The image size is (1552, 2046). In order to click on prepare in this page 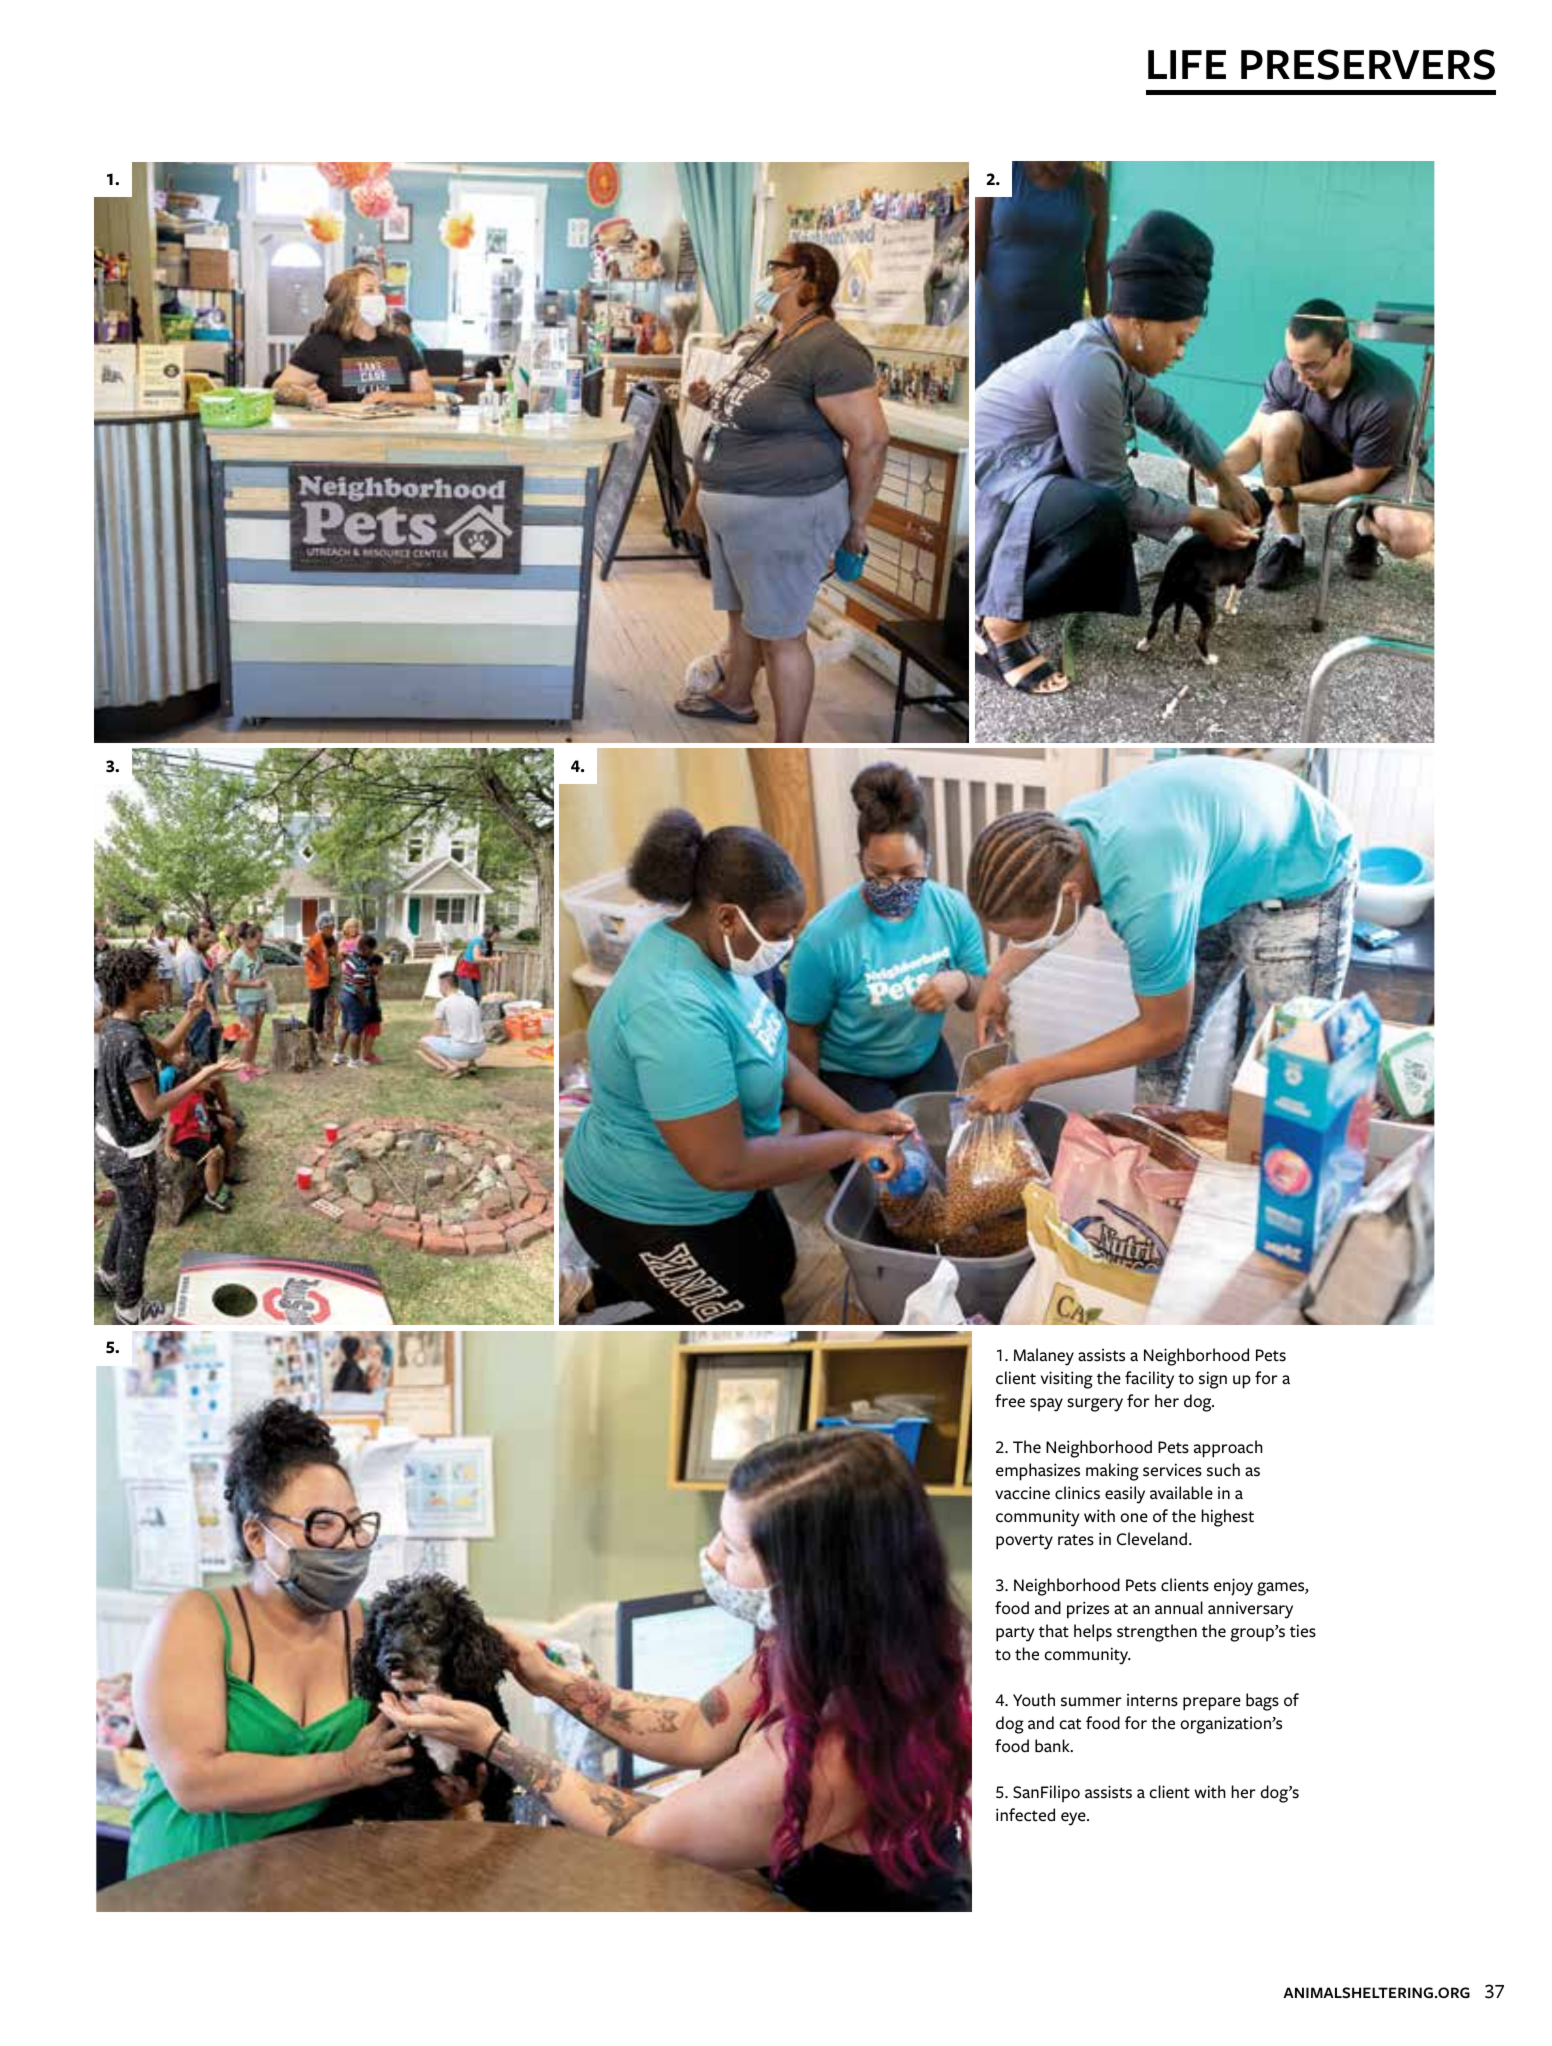, I will do `click(1212, 1704)`.
